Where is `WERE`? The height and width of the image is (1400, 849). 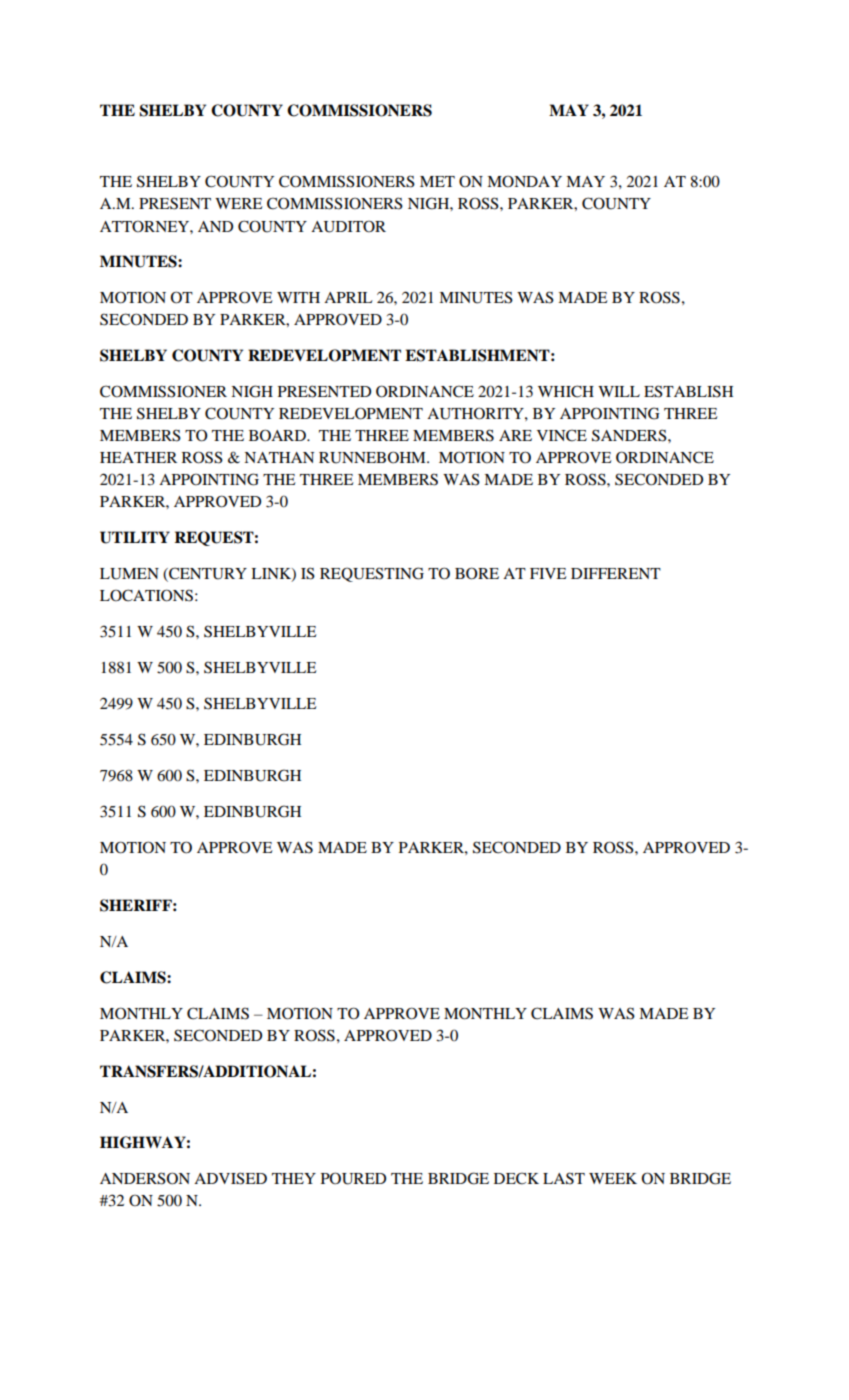 WERE is located at coordinates (239, 203).
